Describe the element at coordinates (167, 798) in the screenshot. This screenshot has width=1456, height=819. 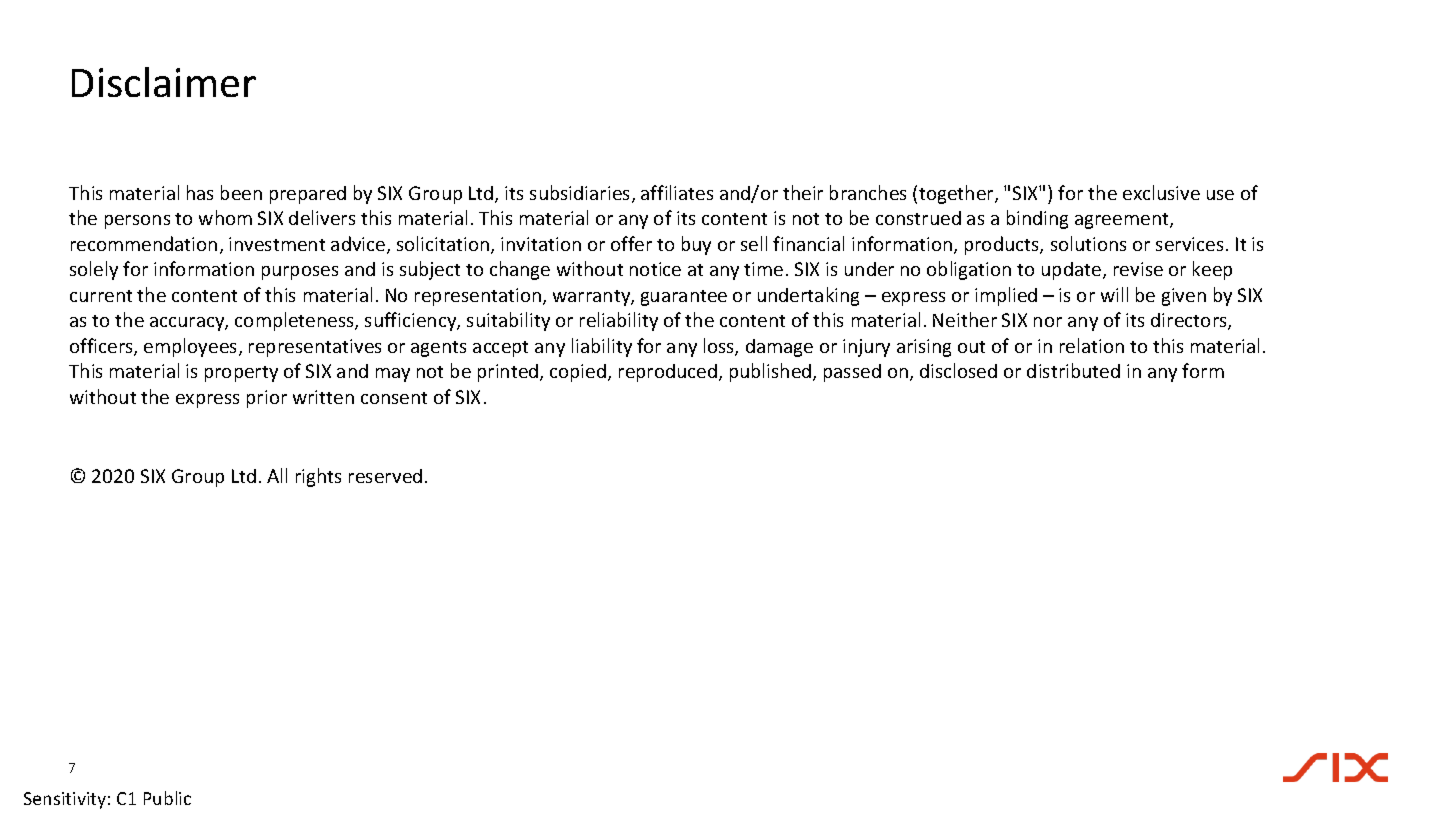
I see `Public` at that location.
